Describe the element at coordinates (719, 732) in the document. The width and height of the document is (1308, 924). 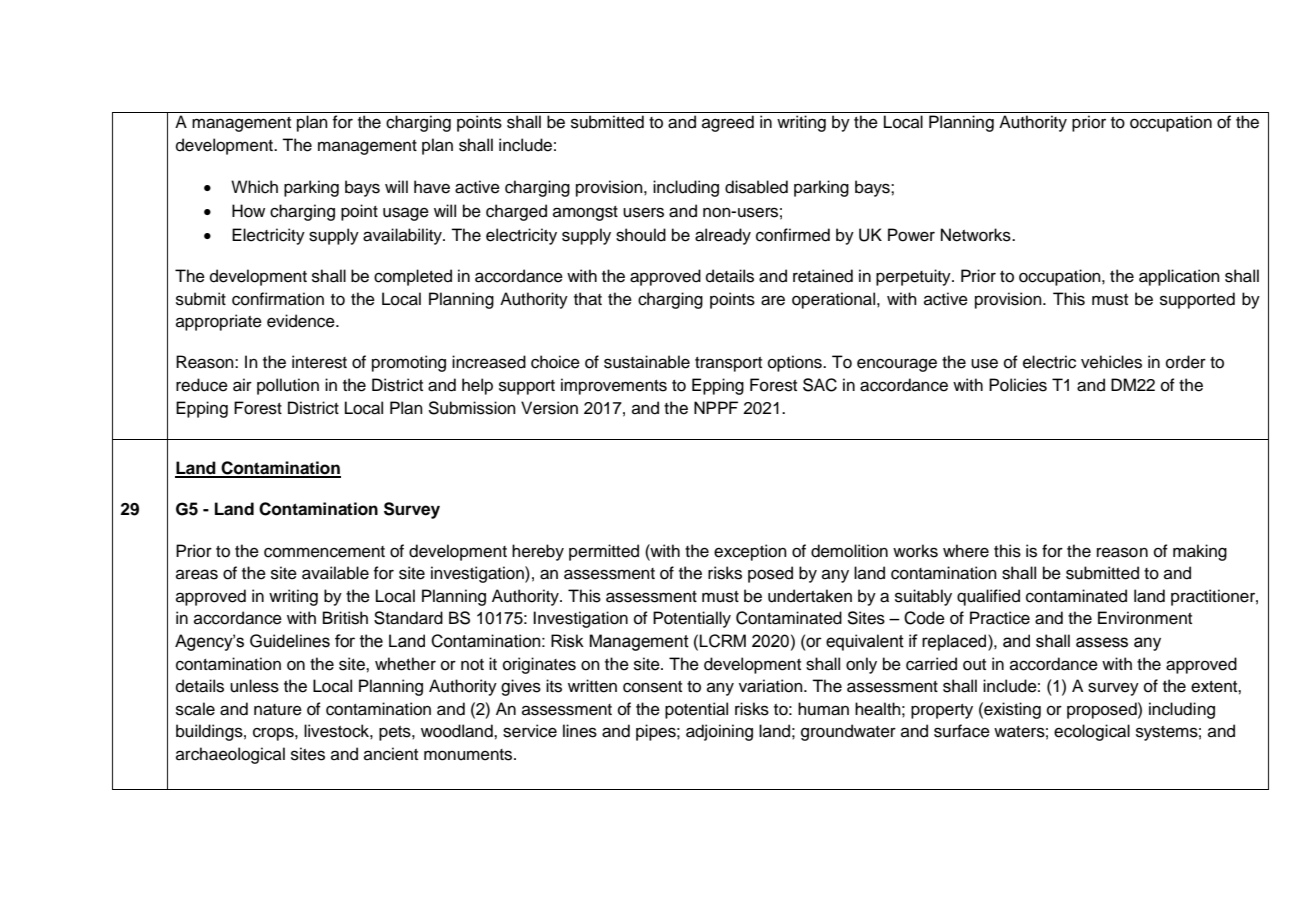
I see `adjoining` at that location.
